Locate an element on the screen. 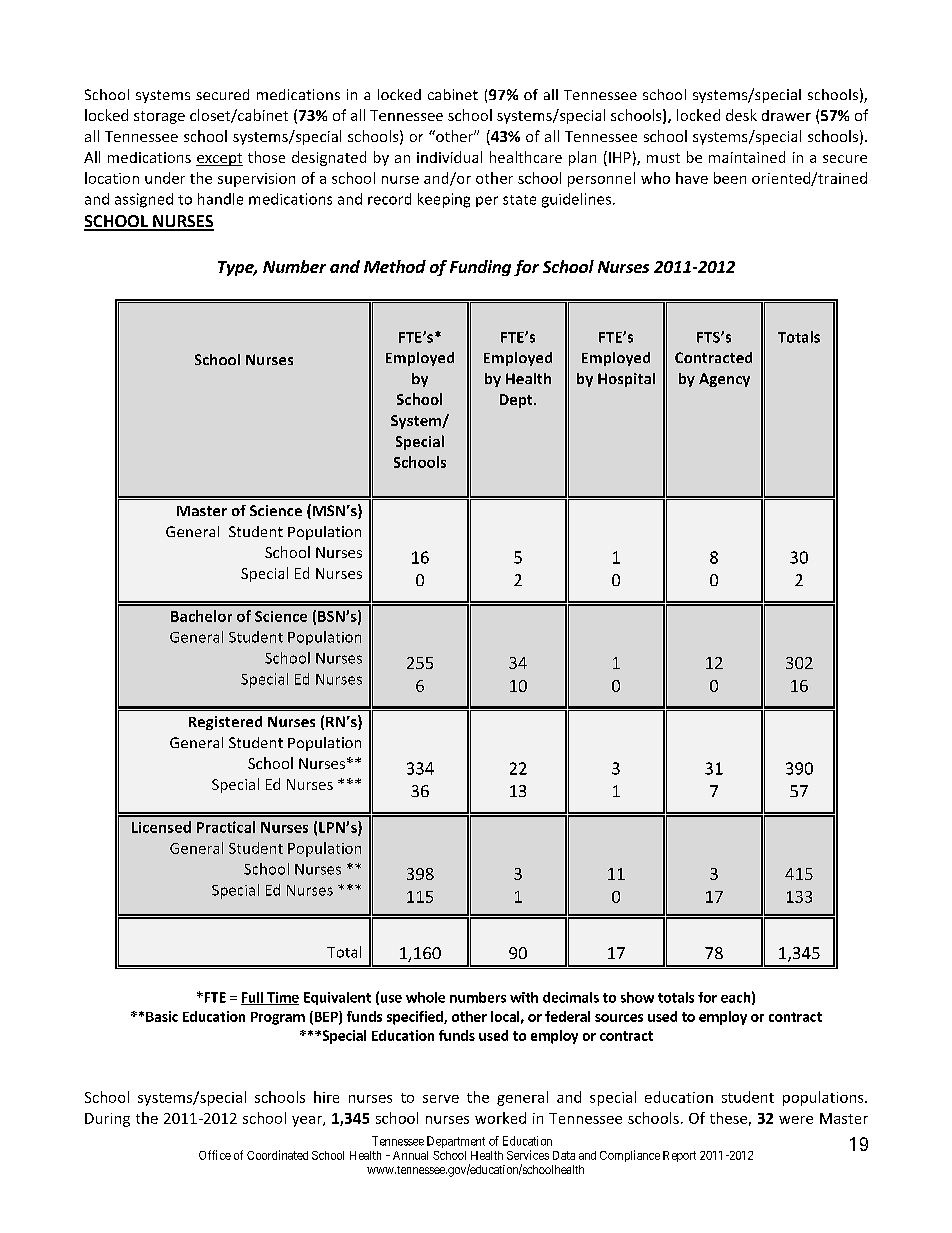 This screenshot has height=1233, width=952. Licensed is located at coordinates (161, 827).
